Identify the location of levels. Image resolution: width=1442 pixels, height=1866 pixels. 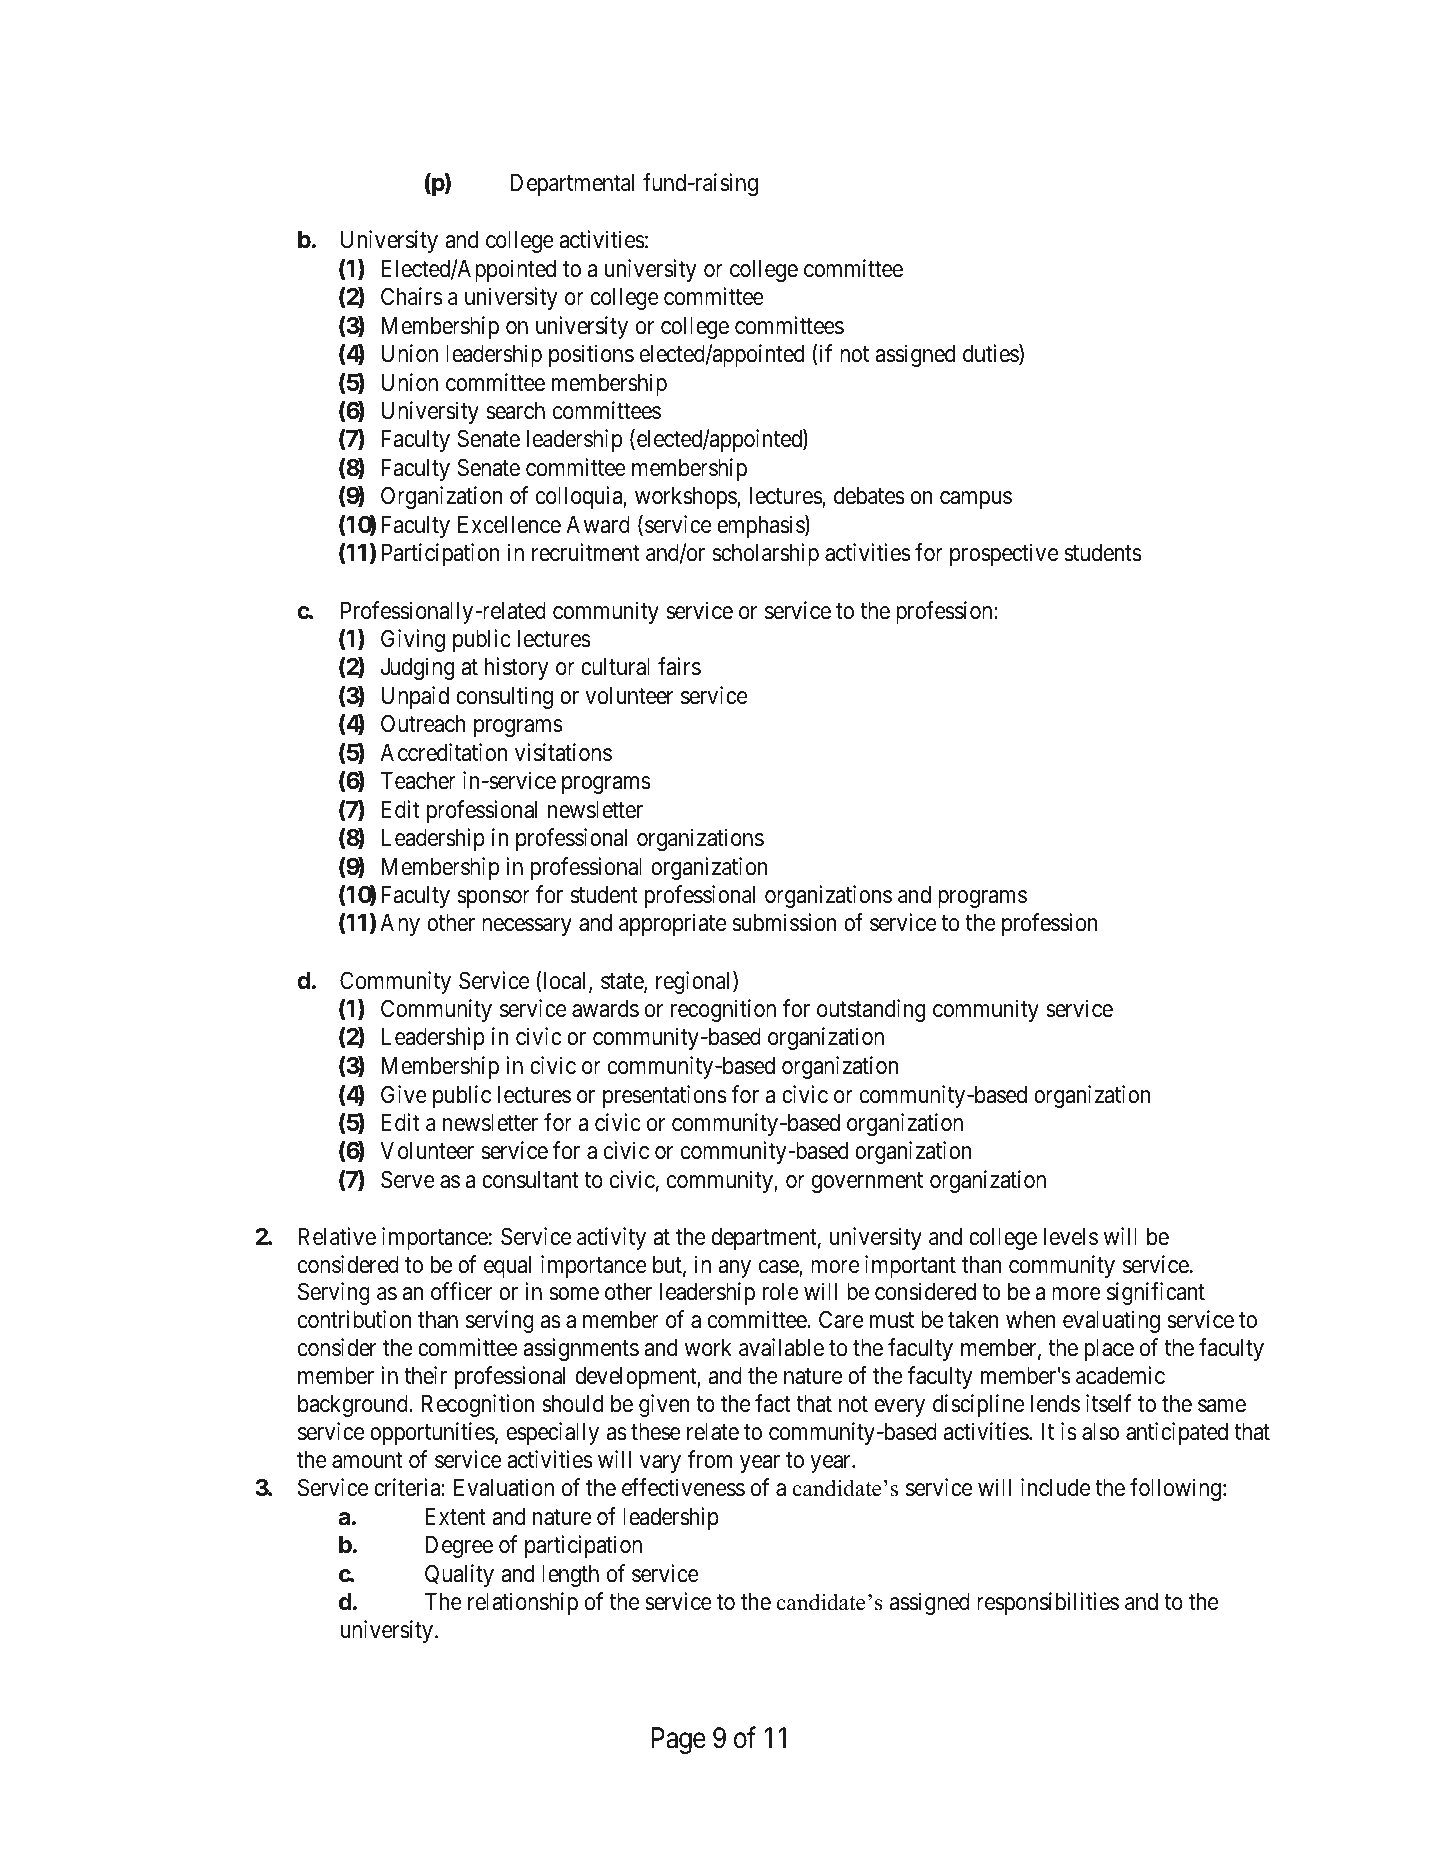
(1071, 1237).
